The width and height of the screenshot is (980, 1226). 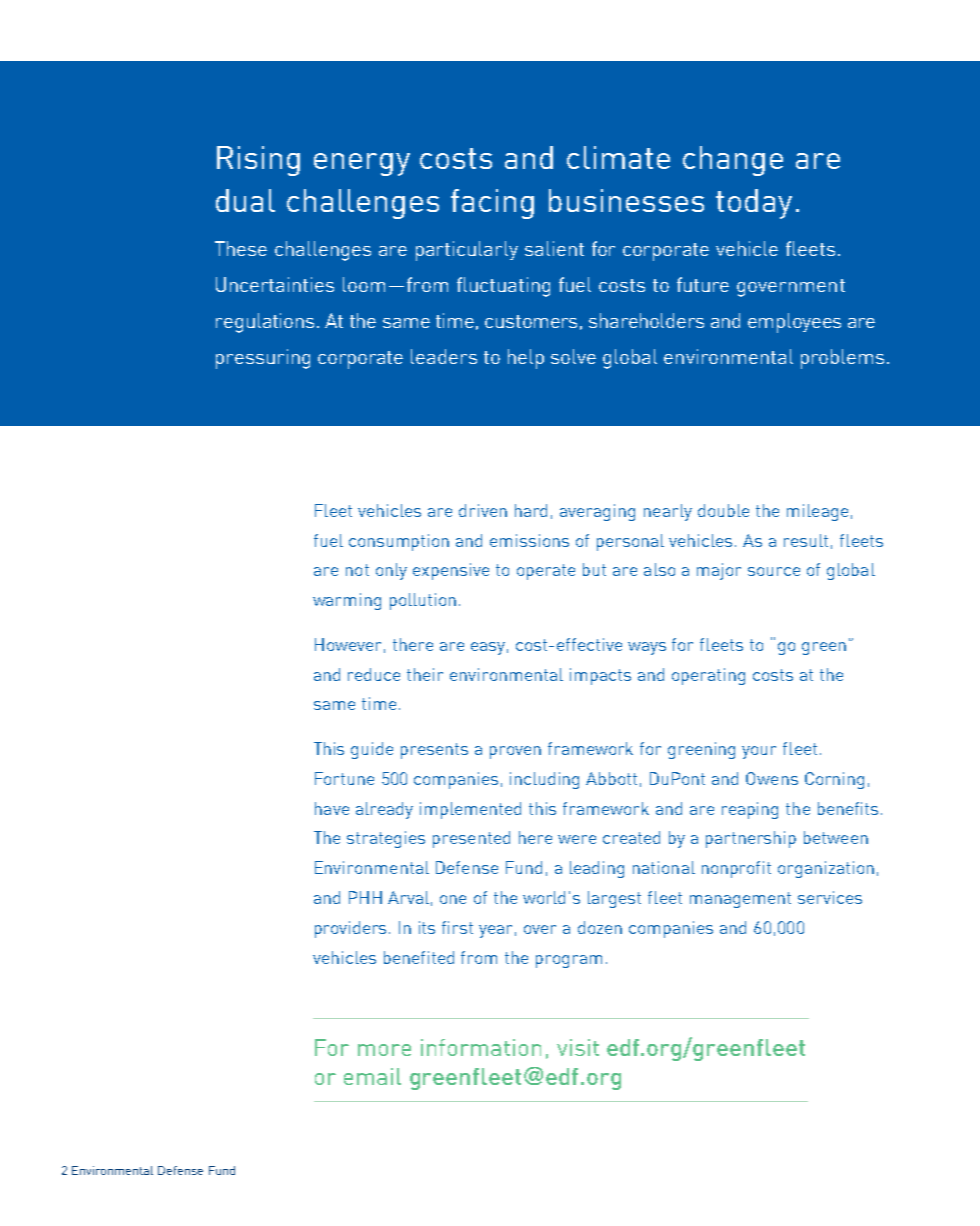 I want to click on today, so click(x=754, y=204).
